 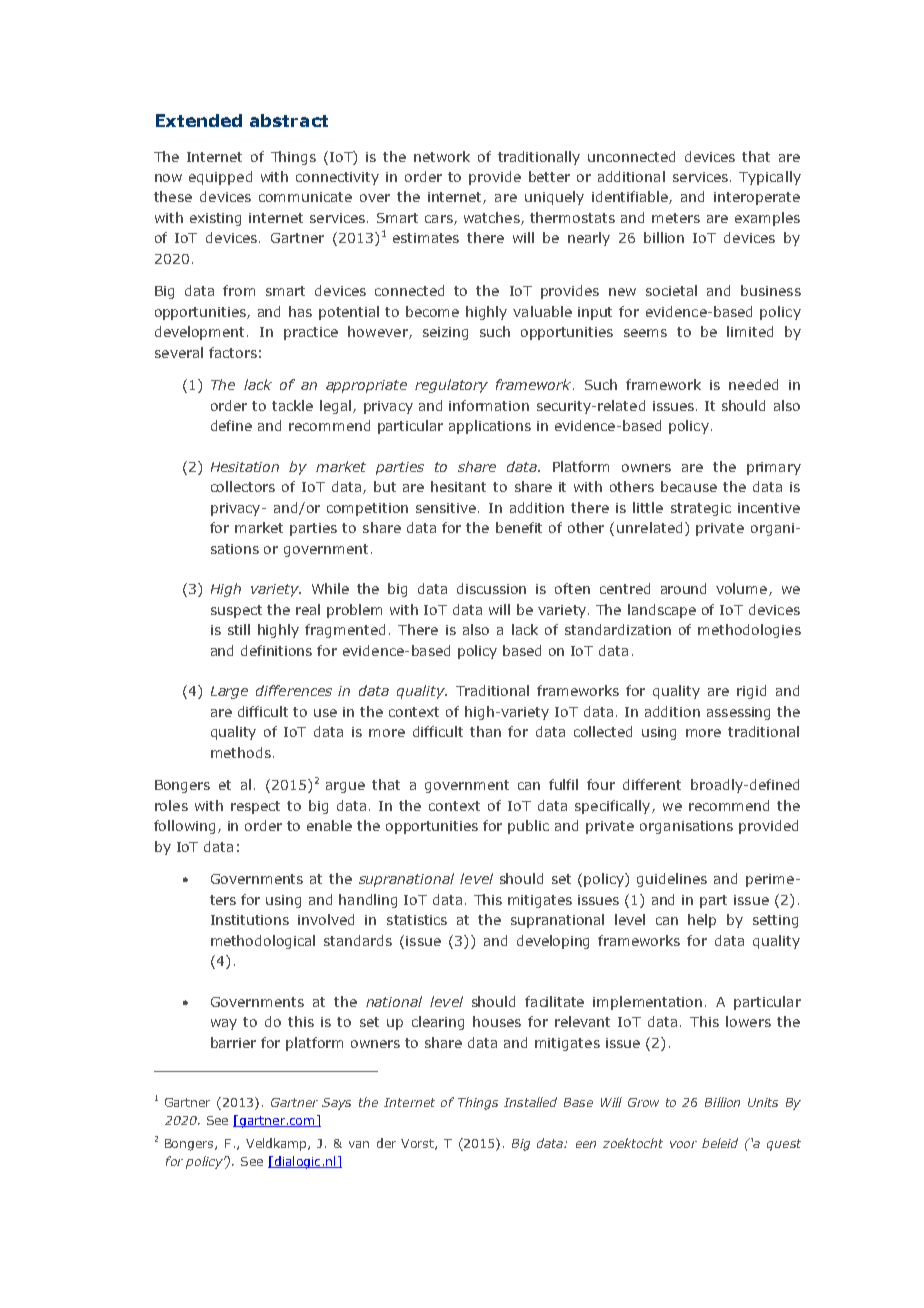 What do you see at coordinates (233, 1042) in the page?
I see `barrier` at bounding box center [233, 1042].
